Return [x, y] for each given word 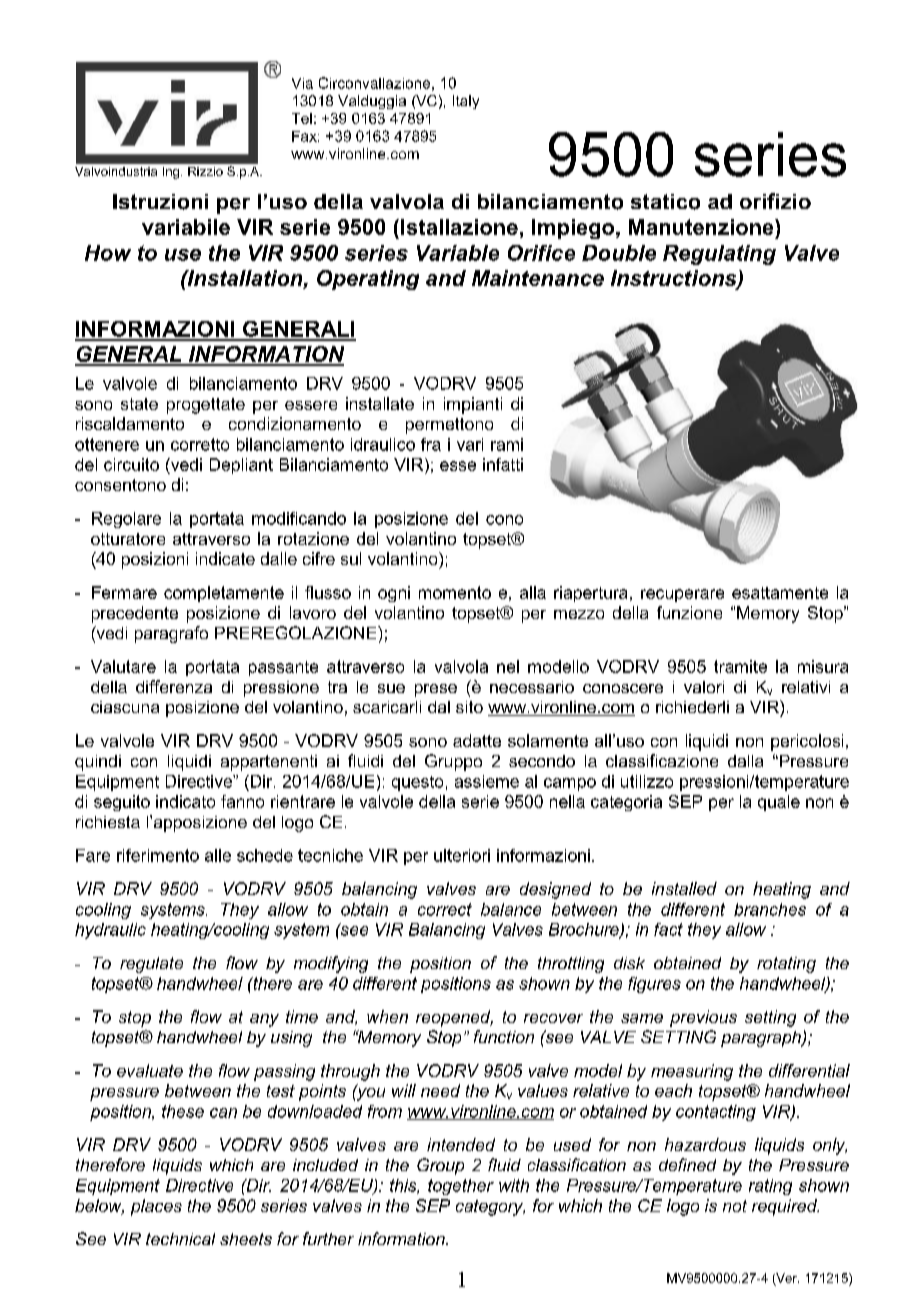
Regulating [719, 255]
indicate [225, 558]
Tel [302, 118]
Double [619, 253]
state [139, 404]
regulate [151, 965]
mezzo [579, 614]
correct [445, 909]
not [735, 1206]
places [156, 1207]
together [461, 1187]
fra [431, 444]
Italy [466, 102]
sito [469, 707]
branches [770, 909]
